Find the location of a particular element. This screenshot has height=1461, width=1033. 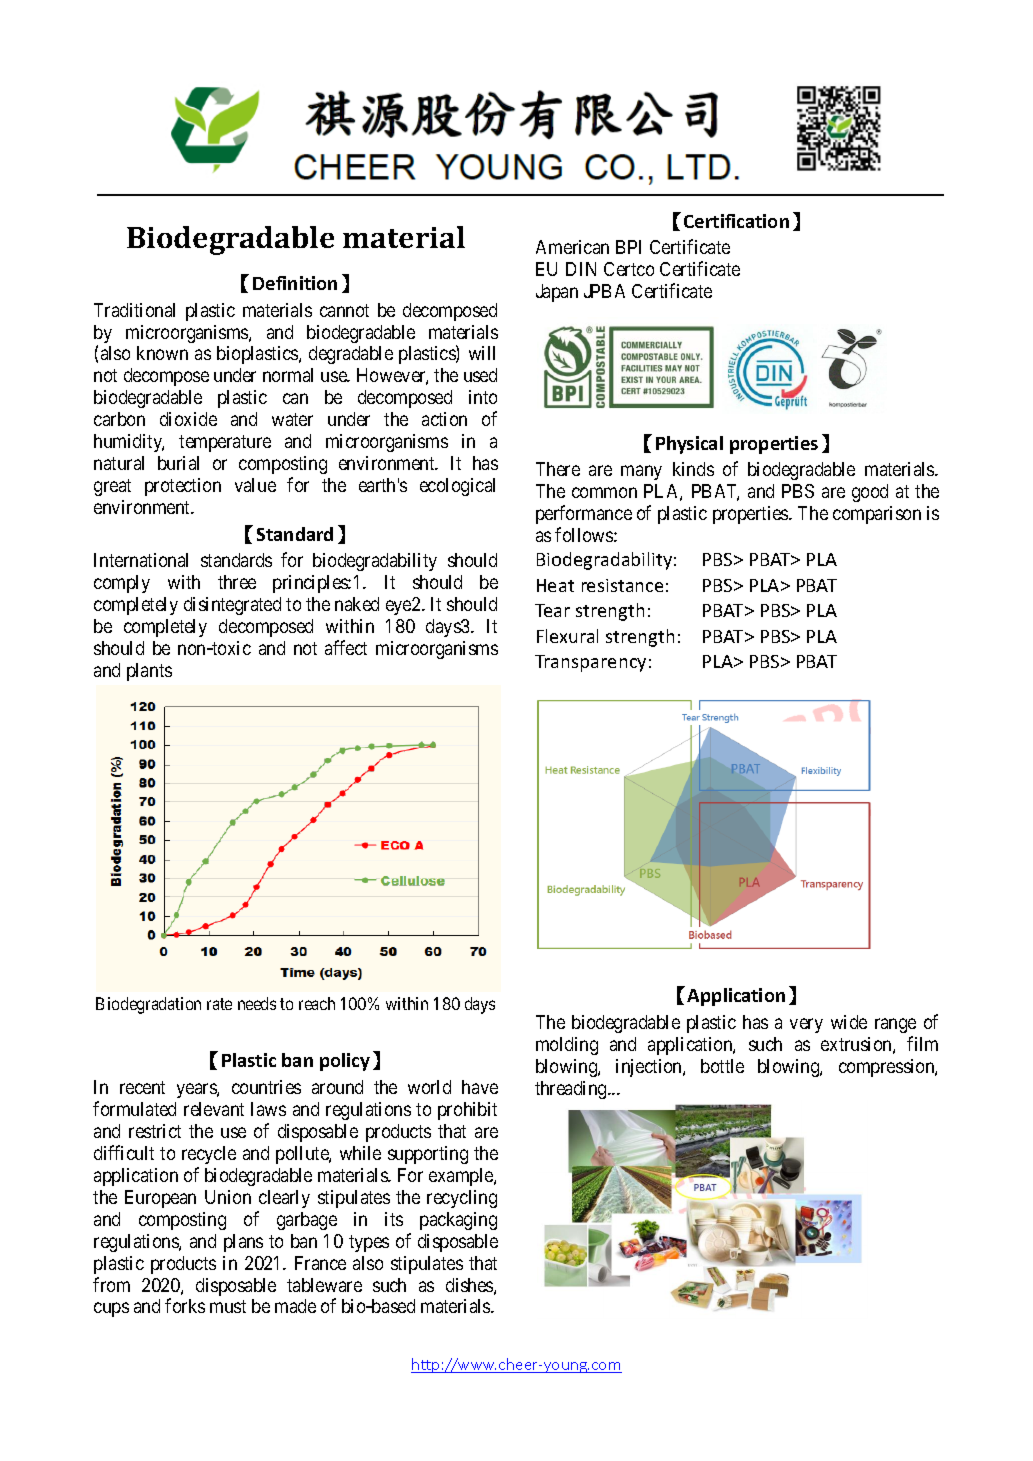

comparison is located at coordinates (877, 515).
